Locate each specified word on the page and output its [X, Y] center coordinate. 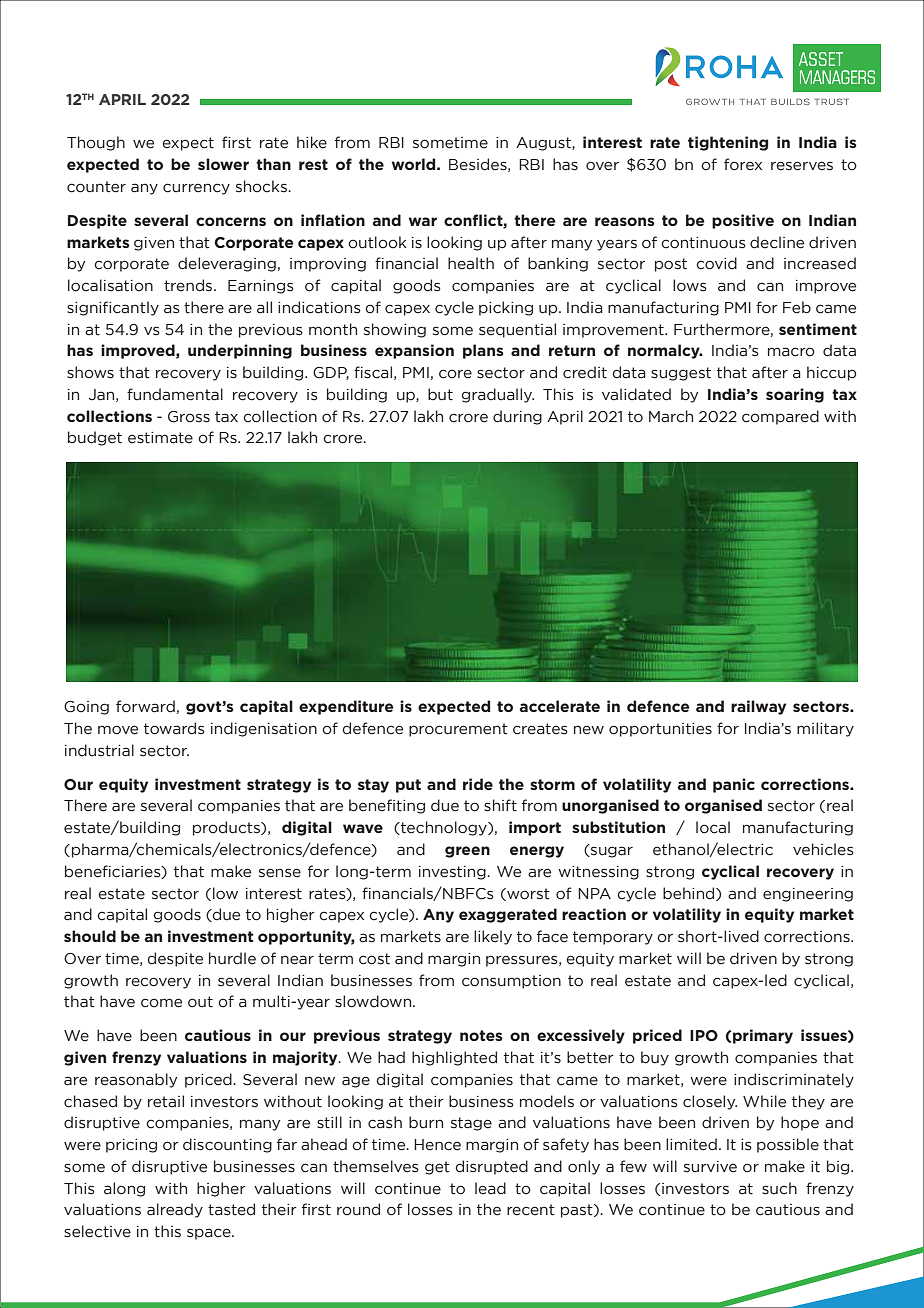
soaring [795, 395]
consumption [511, 982]
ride [478, 784]
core [455, 374]
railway [758, 707]
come [161, 1003]
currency [196, 189]
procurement [458, 730]
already [175, 1210]
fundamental [175, 394]
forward [145, 706]
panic [734, 785]
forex [743, 164]
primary [763, 1036]
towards [174, 728]
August [544, 144]
